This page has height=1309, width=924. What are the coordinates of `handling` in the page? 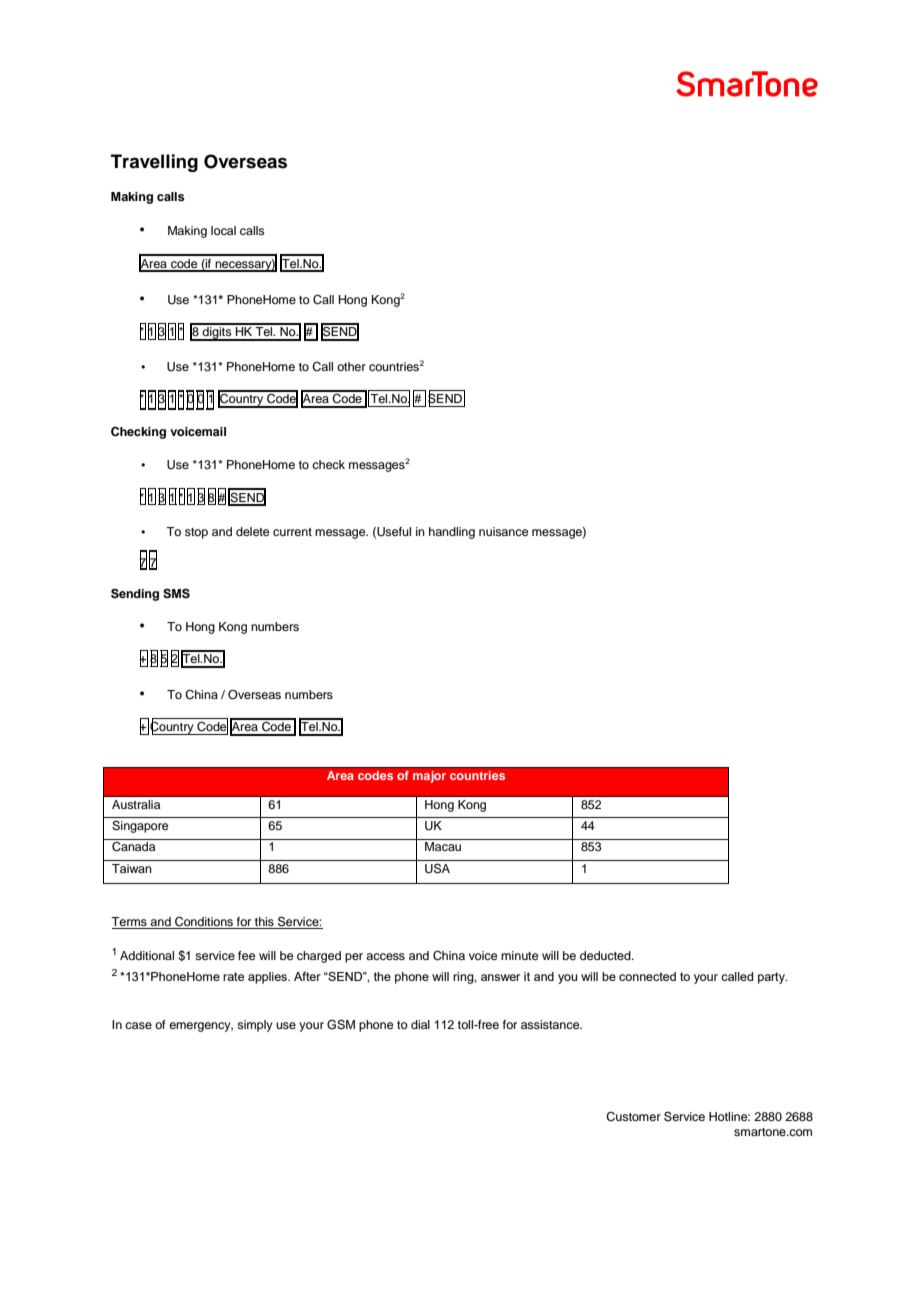 It's located at (452, 533).
